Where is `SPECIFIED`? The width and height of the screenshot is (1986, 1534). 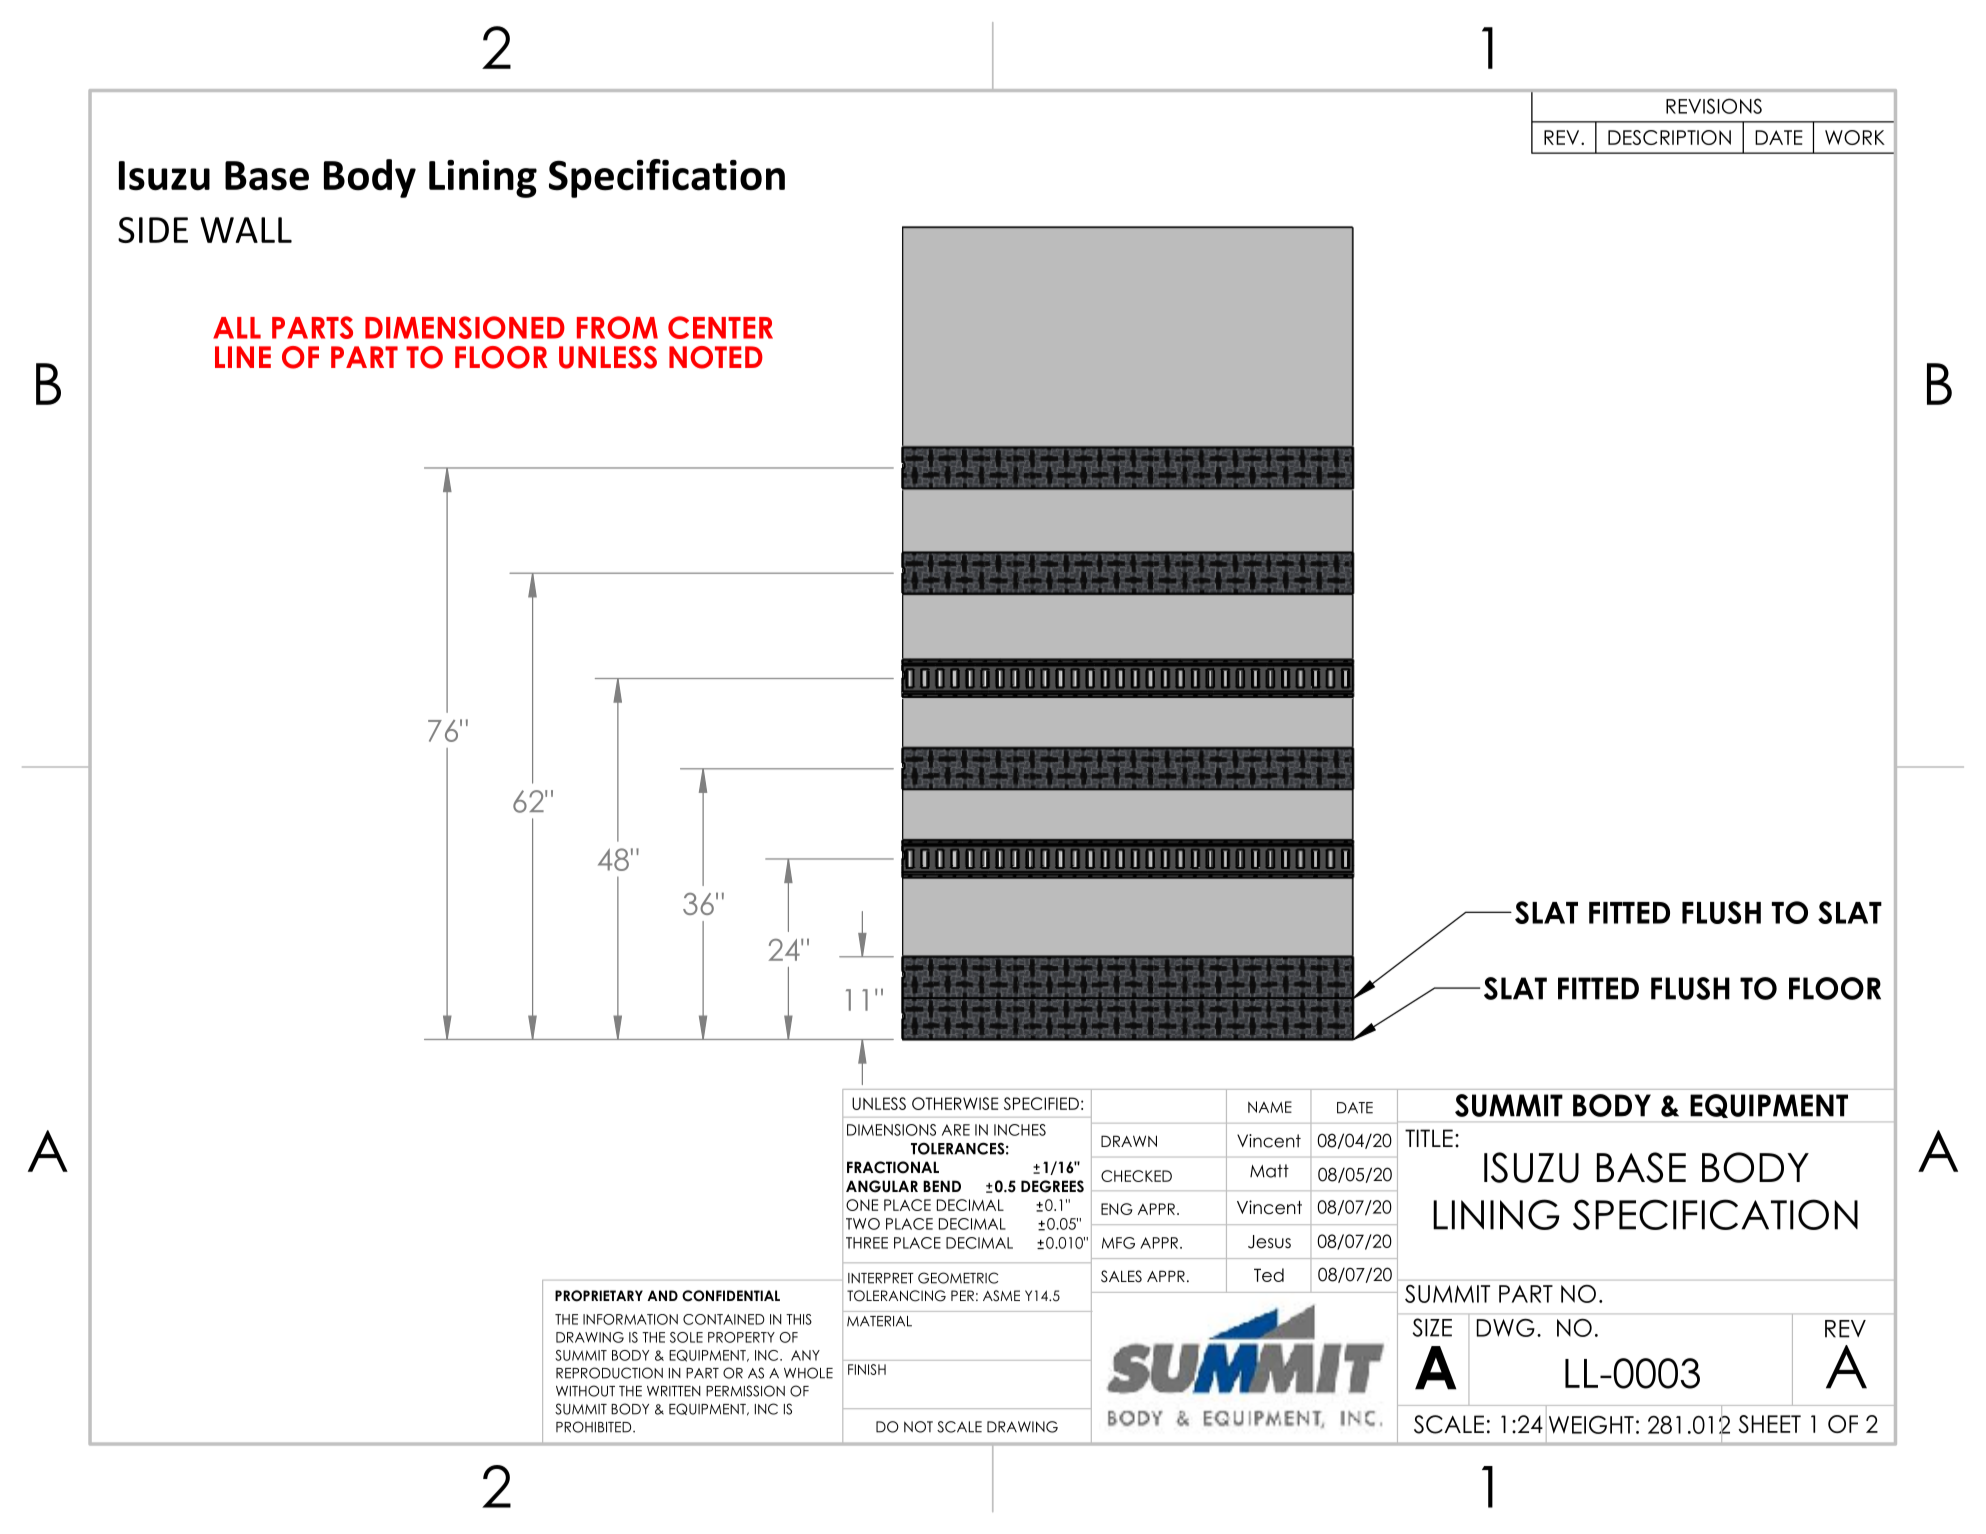 SPECIFIED is located at coordinates (1041, 1103).
